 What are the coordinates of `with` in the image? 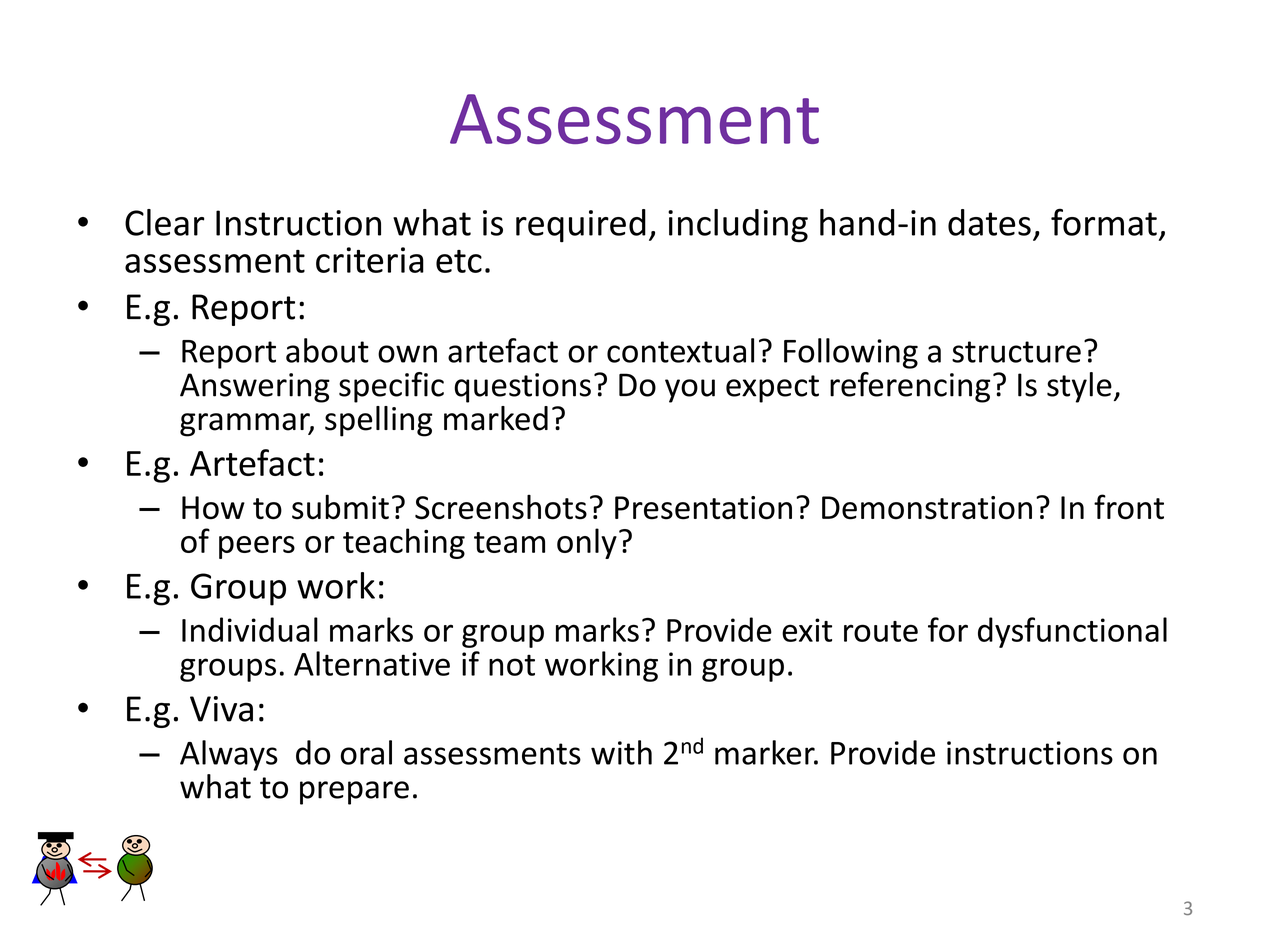 It's located at (621, 752).
